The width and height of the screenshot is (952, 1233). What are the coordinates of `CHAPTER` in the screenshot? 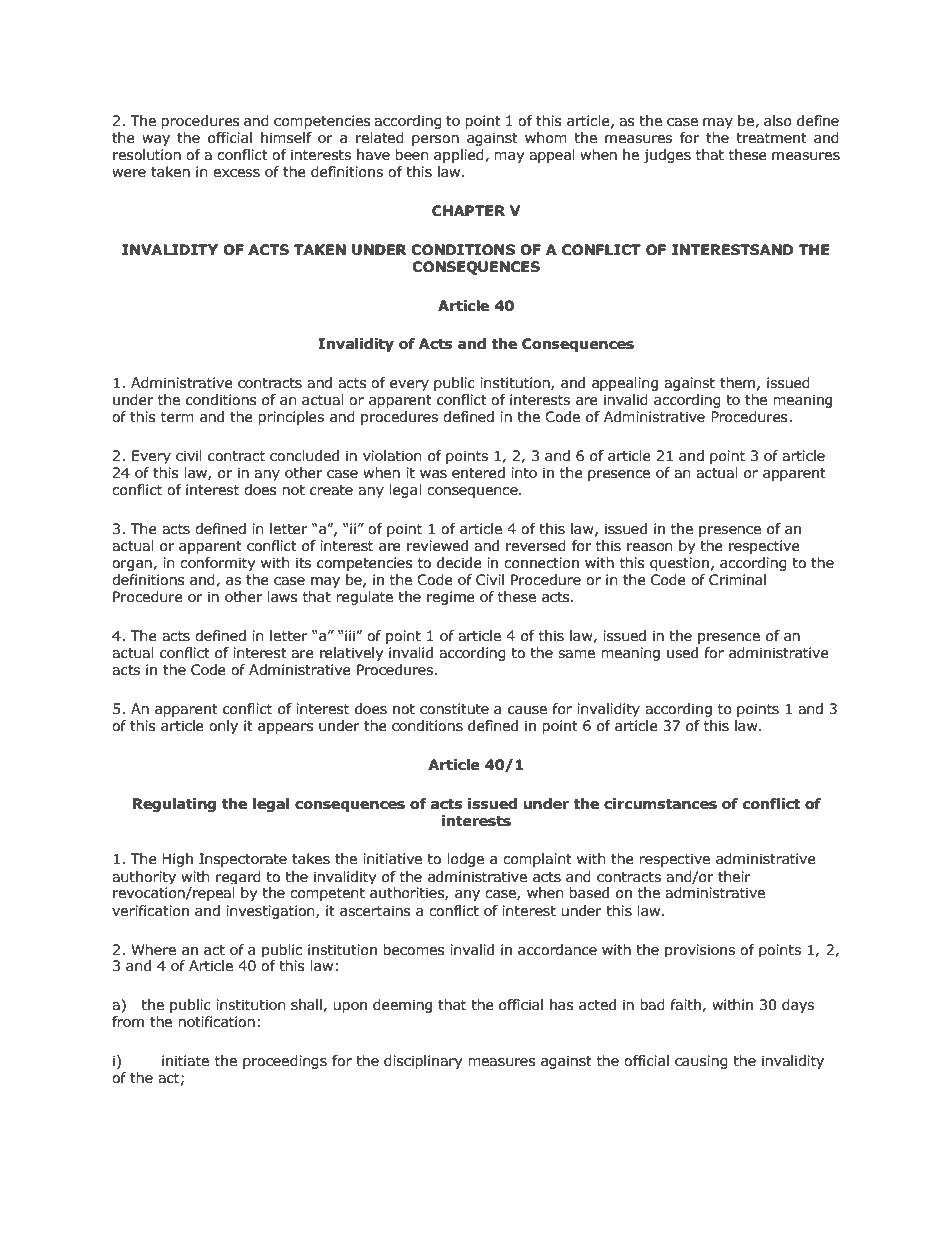 It's located at (468, 211).
